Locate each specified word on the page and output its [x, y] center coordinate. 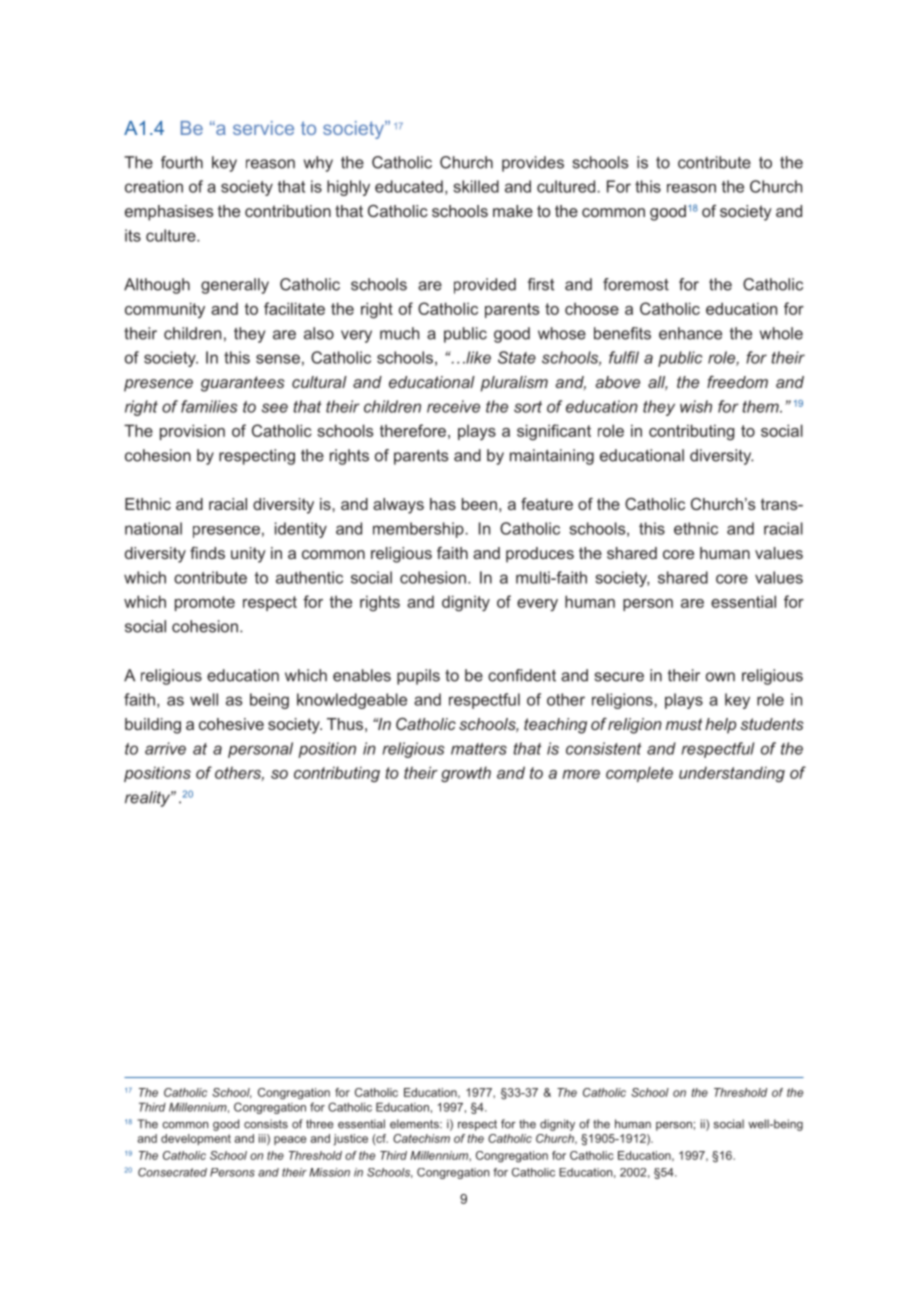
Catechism [421, 1138]
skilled [476, 186]
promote [205, 603]
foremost [636, 284]
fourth [182, 162]
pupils [418, 677]
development [196, 1139]
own [720, 677]
